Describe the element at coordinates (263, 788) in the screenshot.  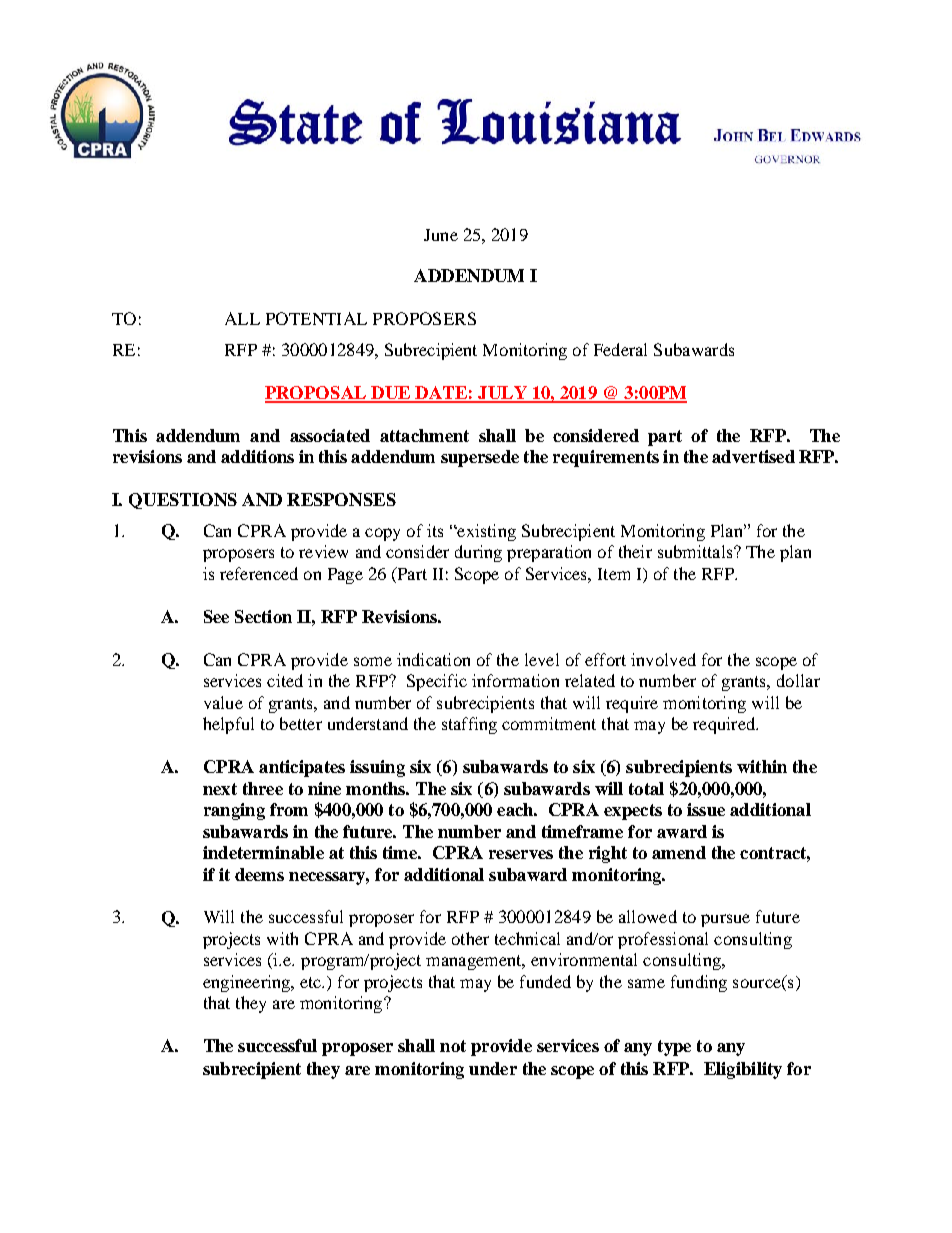
I see `three` at that location.
